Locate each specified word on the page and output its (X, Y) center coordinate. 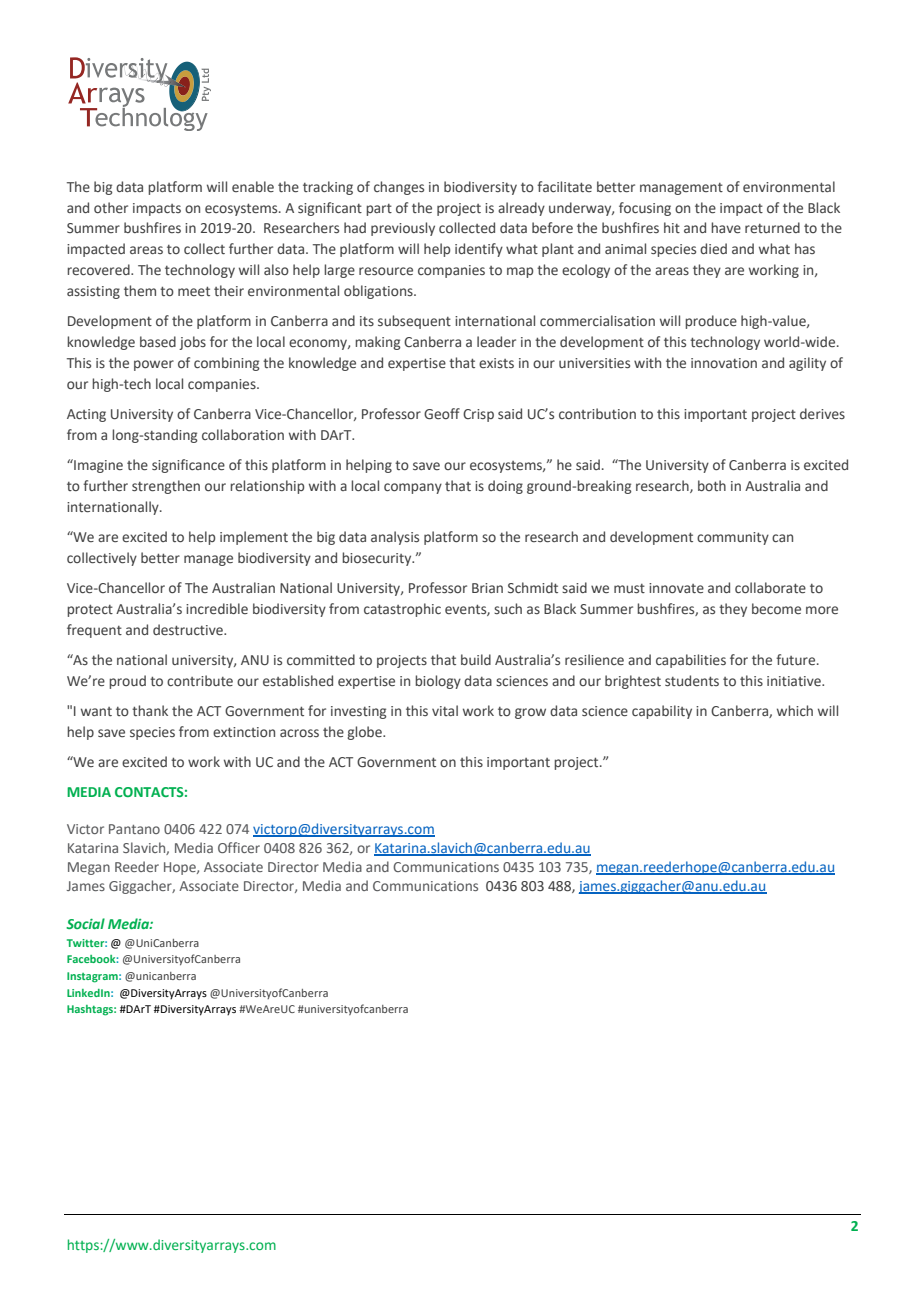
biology (438, 682)
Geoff (442, 414)
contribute (200, 680)
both (712, 485)
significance (188, 466)
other (111, 208)
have (726, 228)
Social (85, 923)
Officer (239, 847)
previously (403, 229)
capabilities (691, 661)
